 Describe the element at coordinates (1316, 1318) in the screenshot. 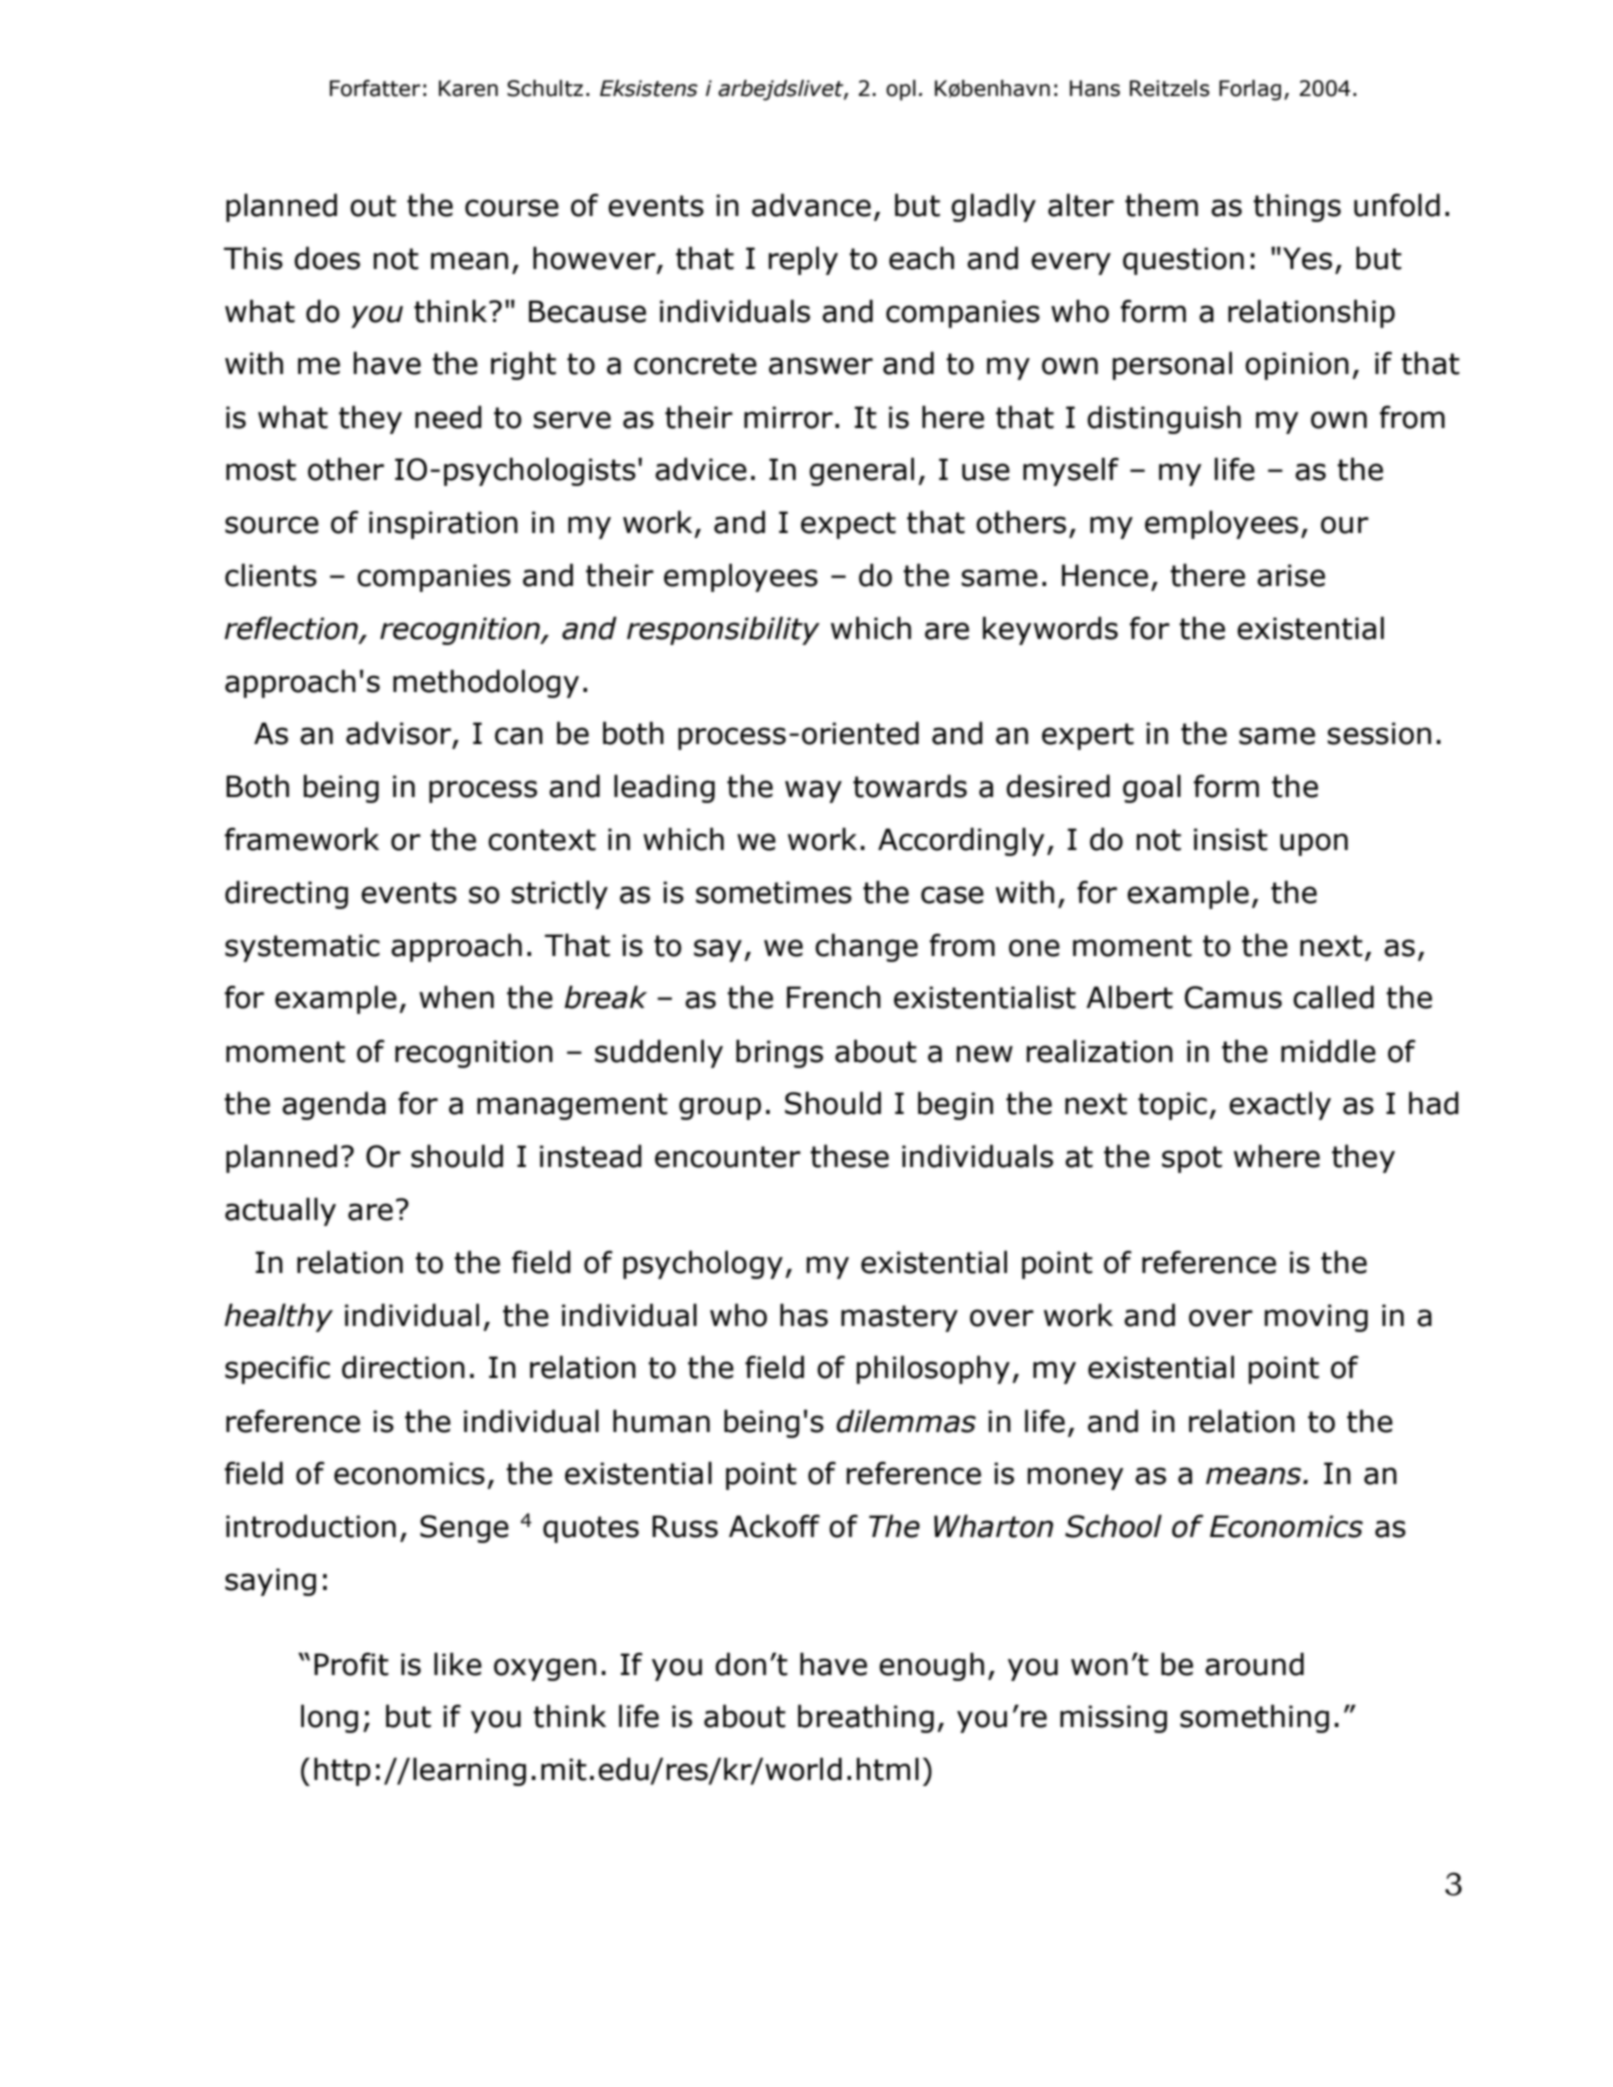

I see `moving` at that location.
